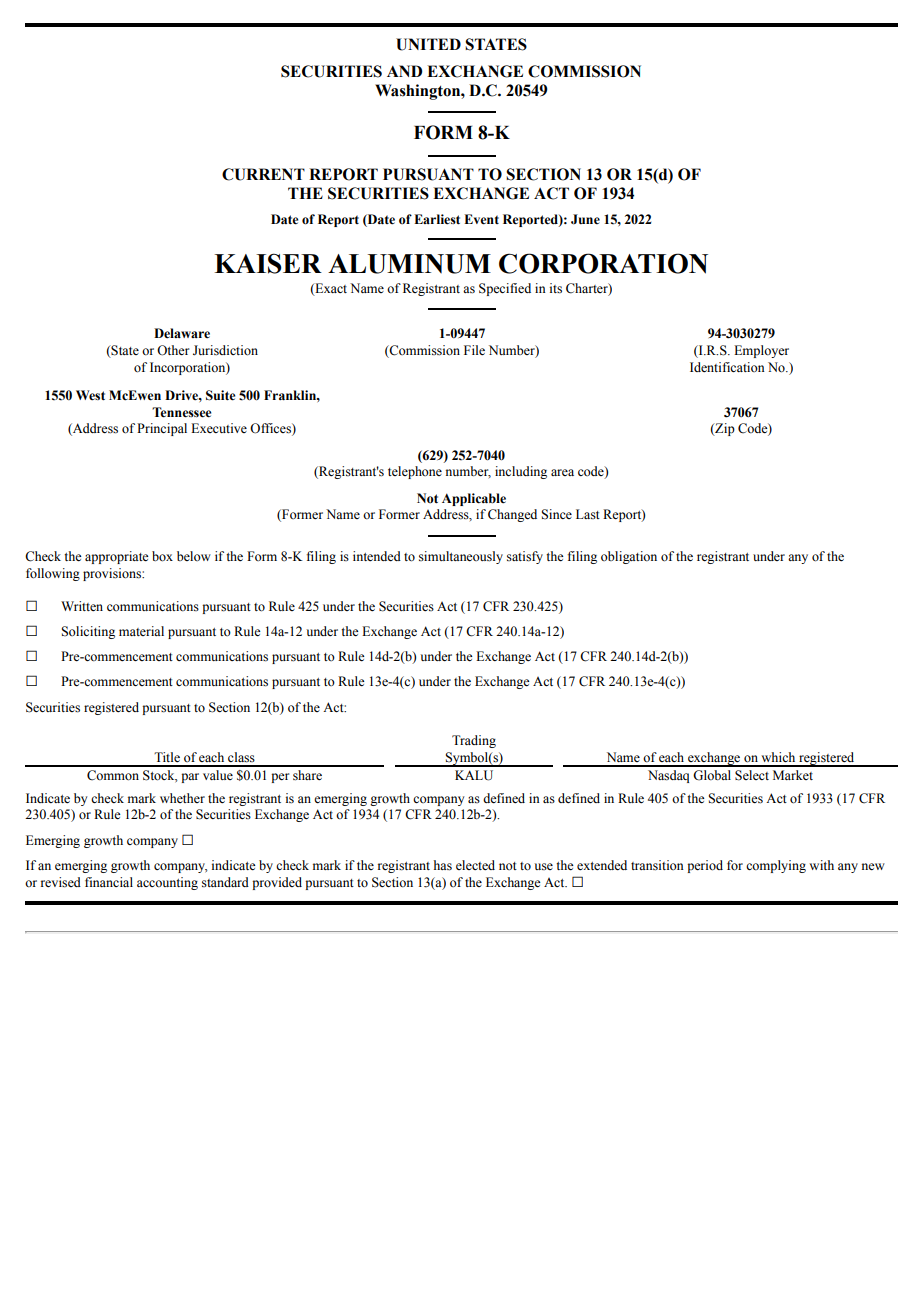  Describe the element at coordinates (474, 741) in the screenshot. I see `Trading` at that location.
